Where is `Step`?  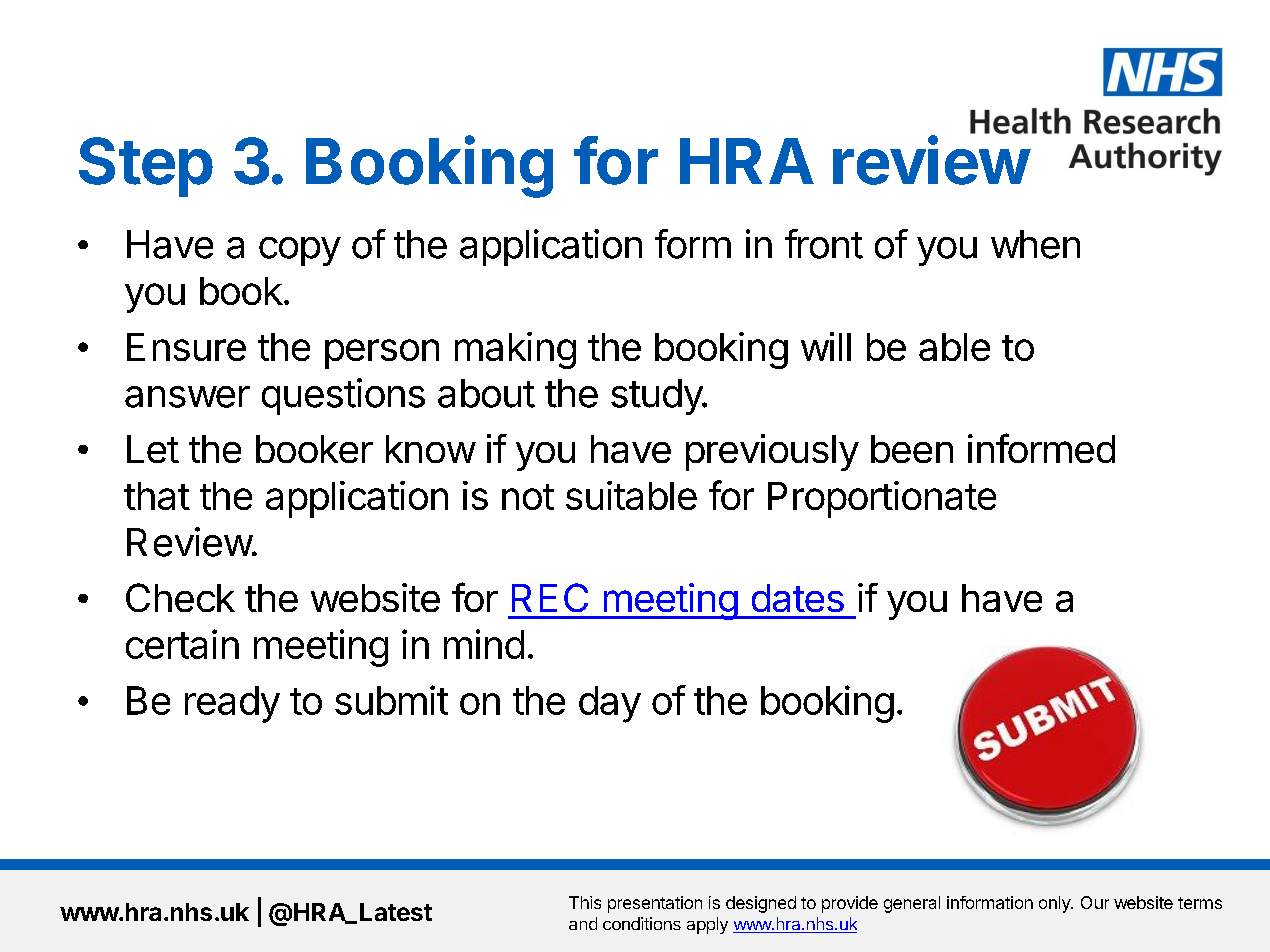 Step is located at coordinates (146, 167).
